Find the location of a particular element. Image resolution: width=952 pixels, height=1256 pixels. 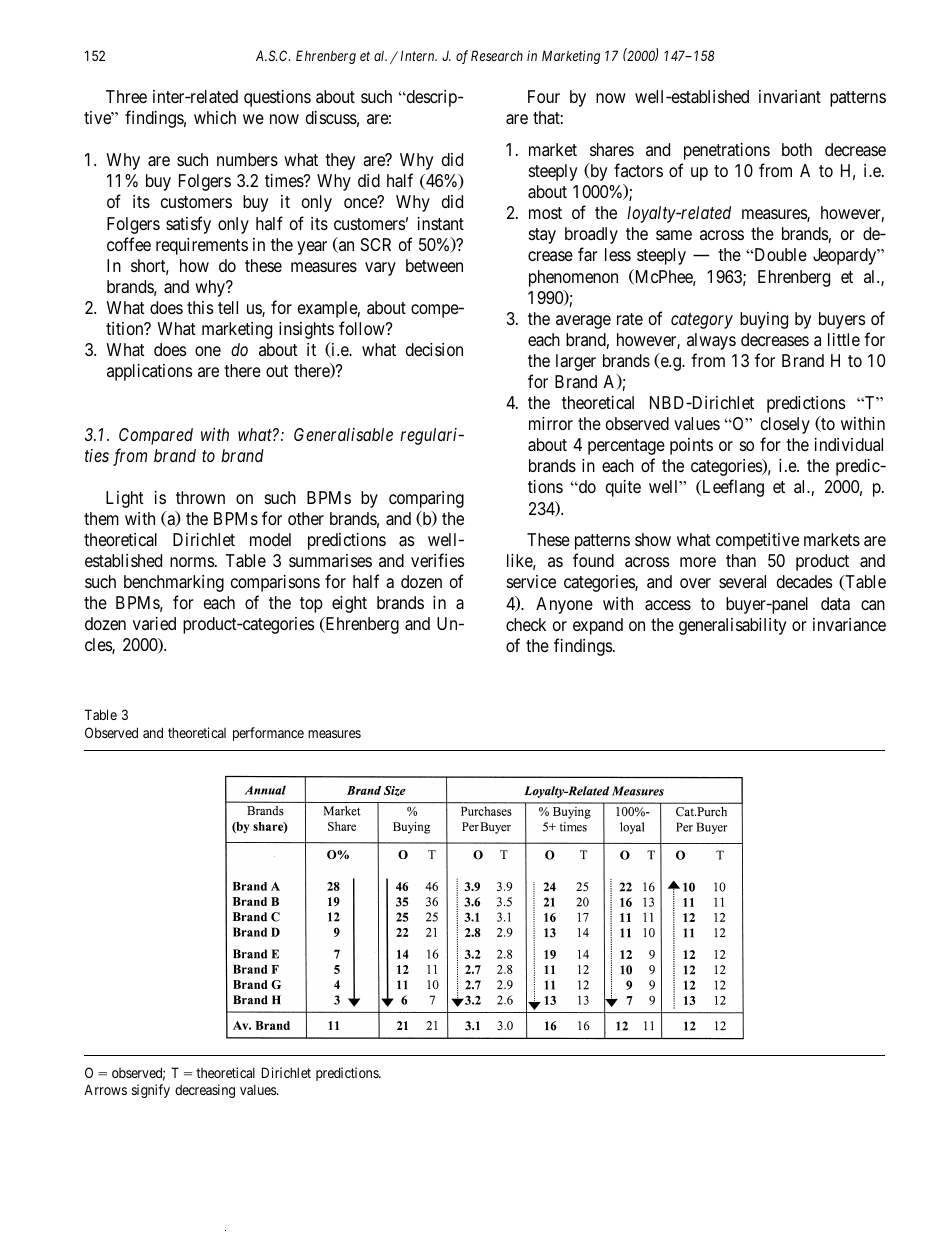

invariant is located at coordinates (790, 96).
